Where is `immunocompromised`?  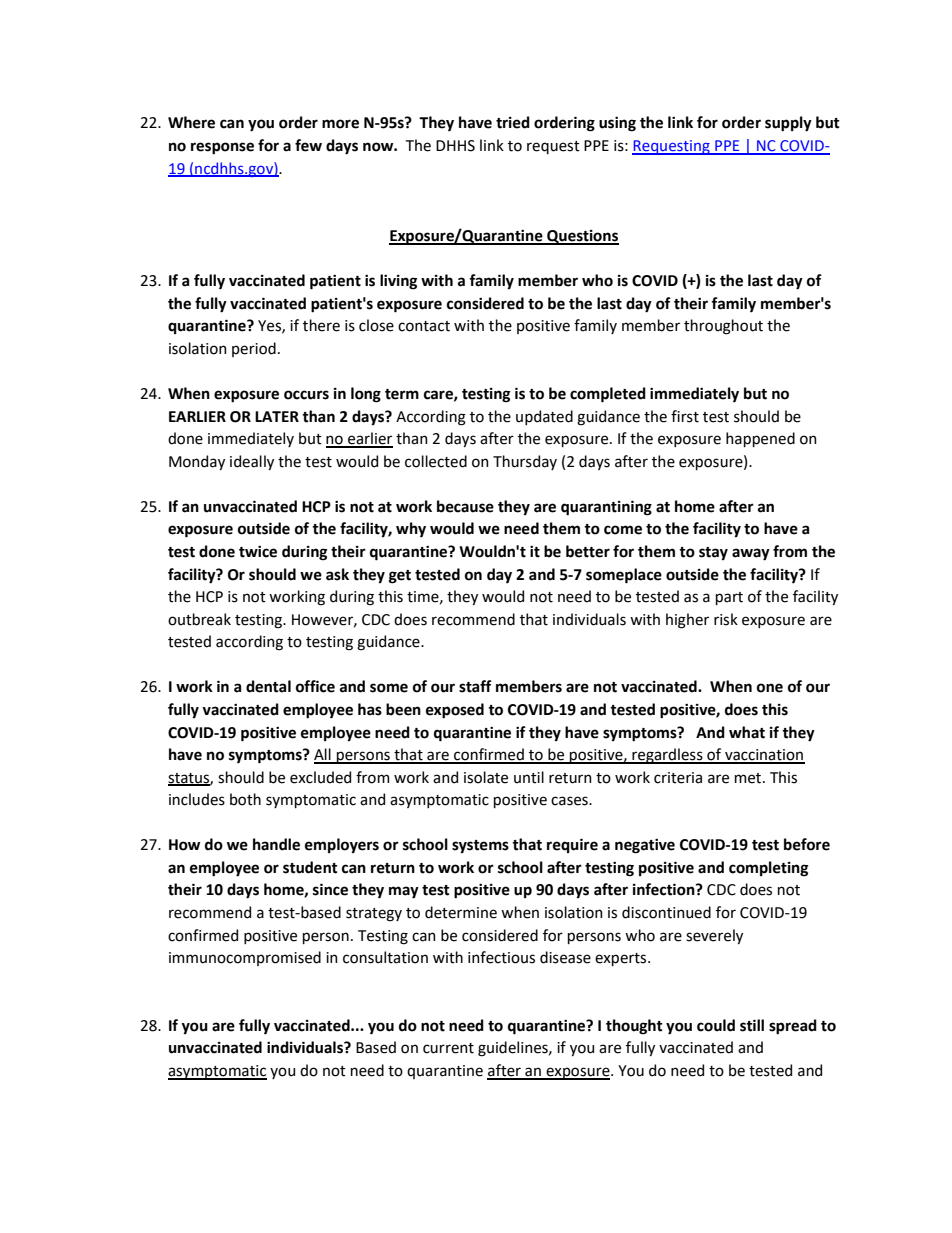 immunocompromised is located at coordinates (245, 958).
